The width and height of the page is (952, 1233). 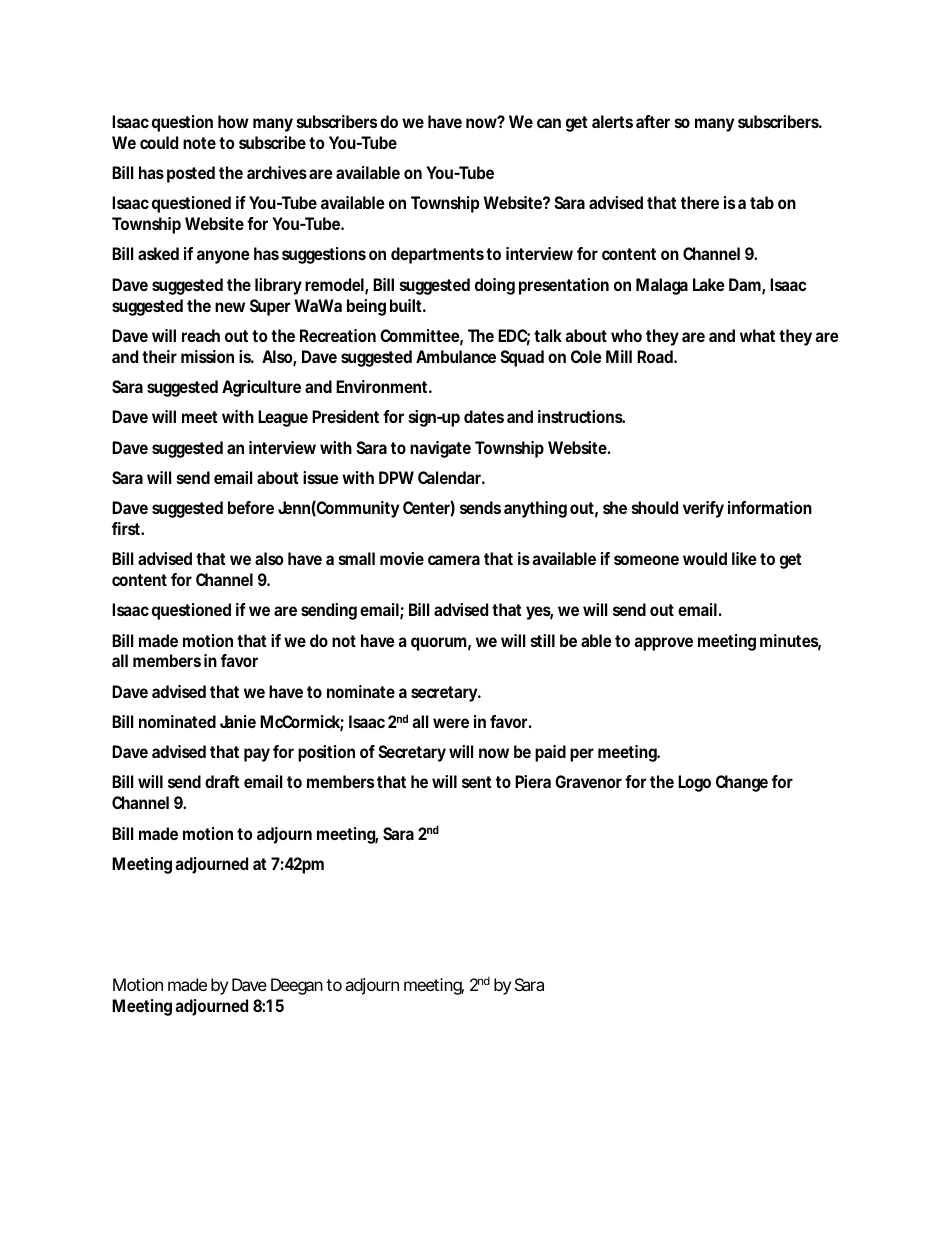 What do you see at coordinates (484, 416) in the page?
I see `dates` at bounding box center [484, 416].
